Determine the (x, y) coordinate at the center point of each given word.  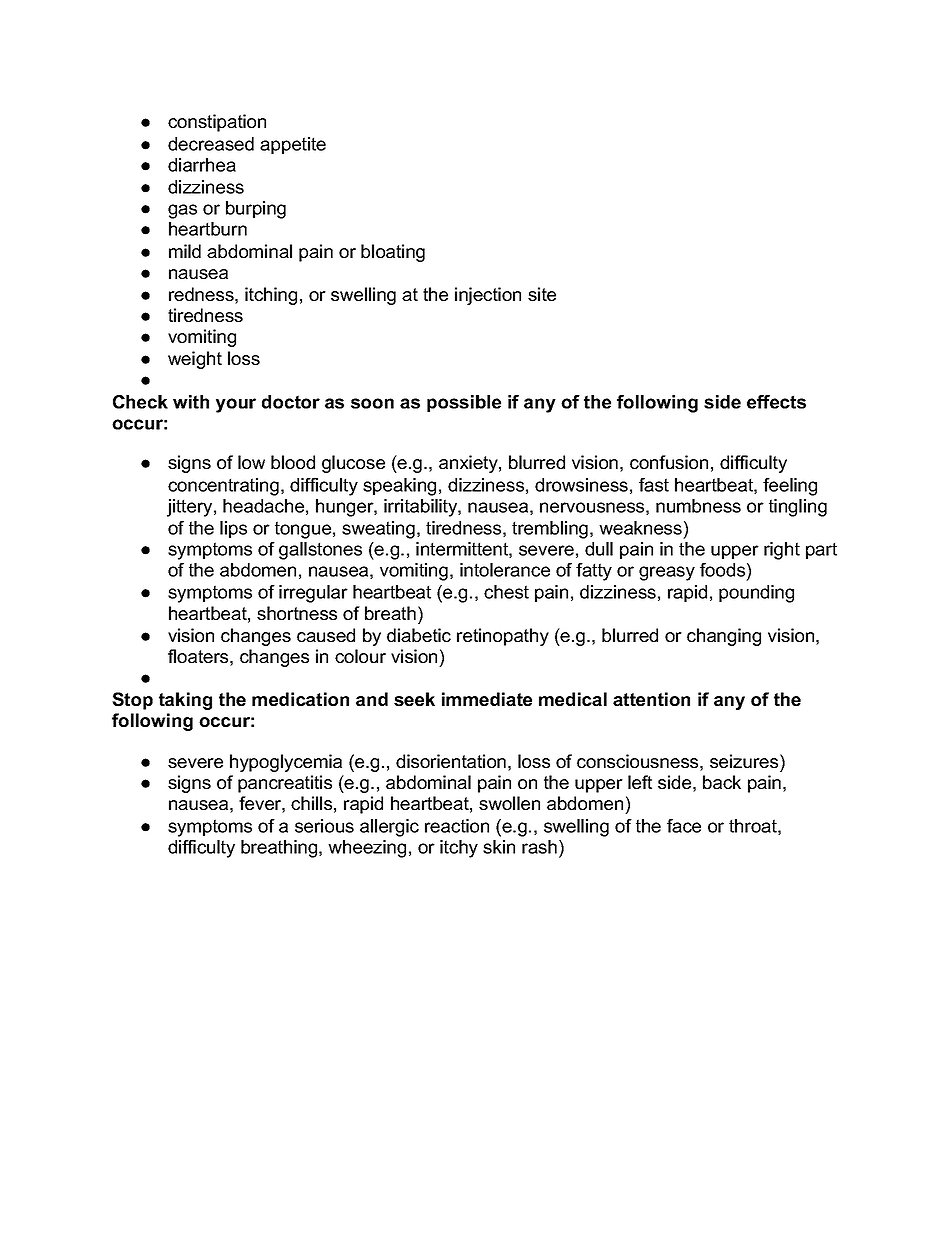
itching (271, 296)
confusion (669, 462)
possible (464, 403)
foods (722, 570)
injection (488, 296)
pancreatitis (285, 784)
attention (651, 699)
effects (776, 402)
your (236, 405)
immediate (487, 699)
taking (185, 701)
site (542, 294)
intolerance (505, 570)
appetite (293, 145)
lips (233, 529)
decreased (211, 144)
